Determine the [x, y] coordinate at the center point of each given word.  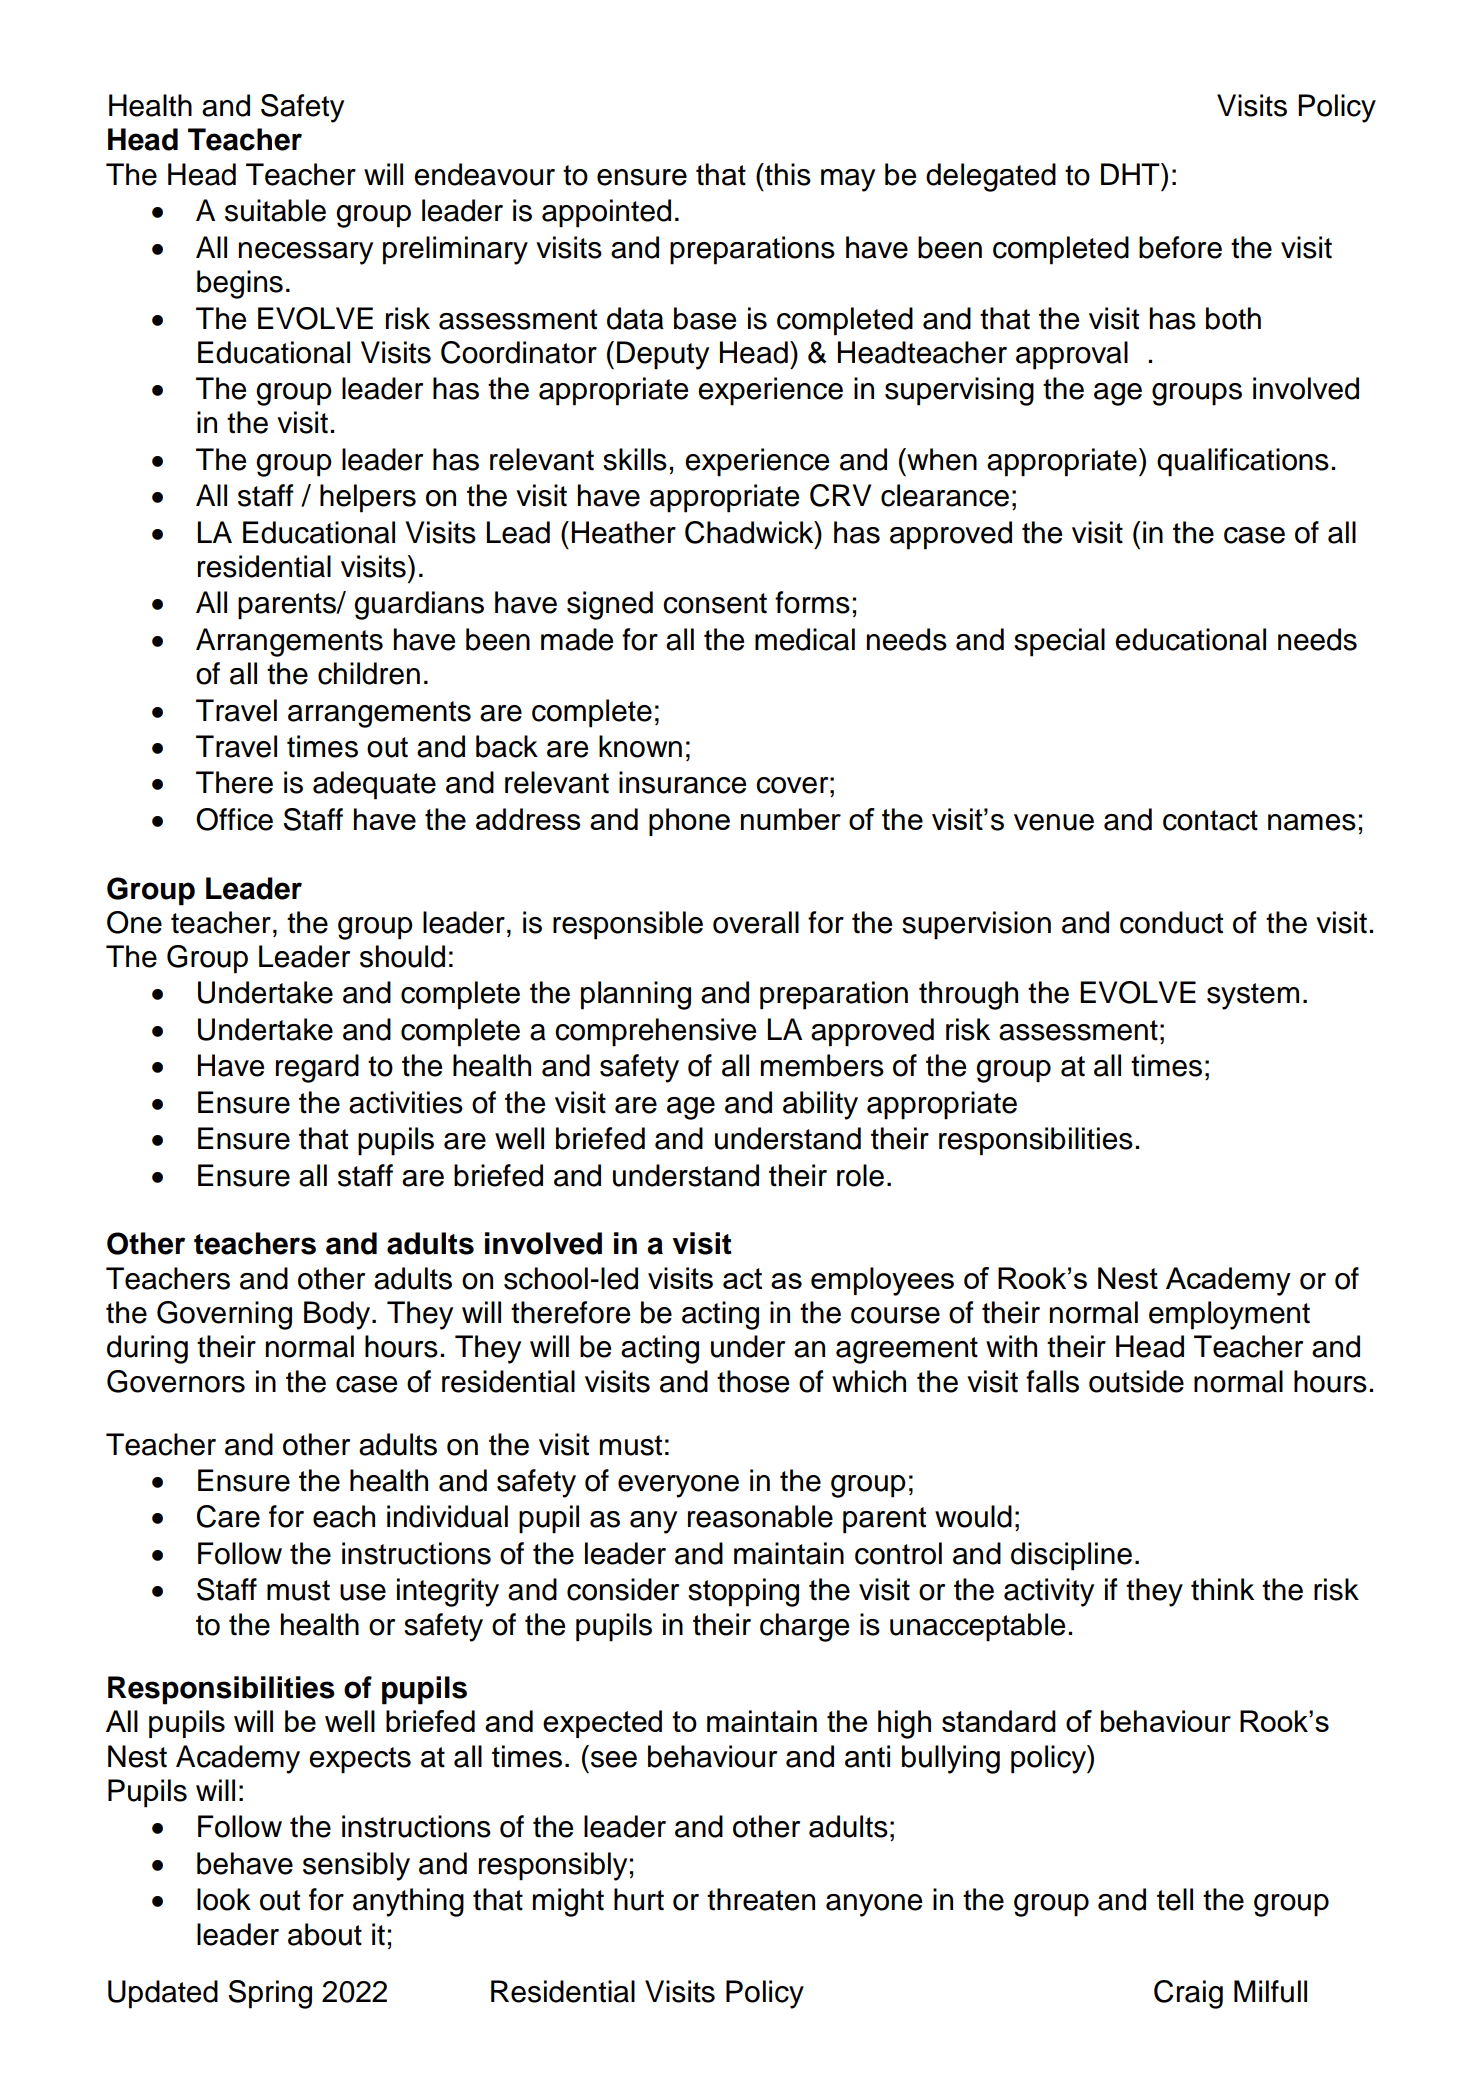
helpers [368, 498]
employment [1229, 1315]
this [787, 174]
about [325, 1934]
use [363, 1592]
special [1059, 642]
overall [756, 922]
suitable [275, 210]
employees [882, 1281]
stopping [743, 1592]
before [1180, 247]
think [1222, 1589]
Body [338, 1315]
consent [715, 603]
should [402, 956]
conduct [1171, 922]
